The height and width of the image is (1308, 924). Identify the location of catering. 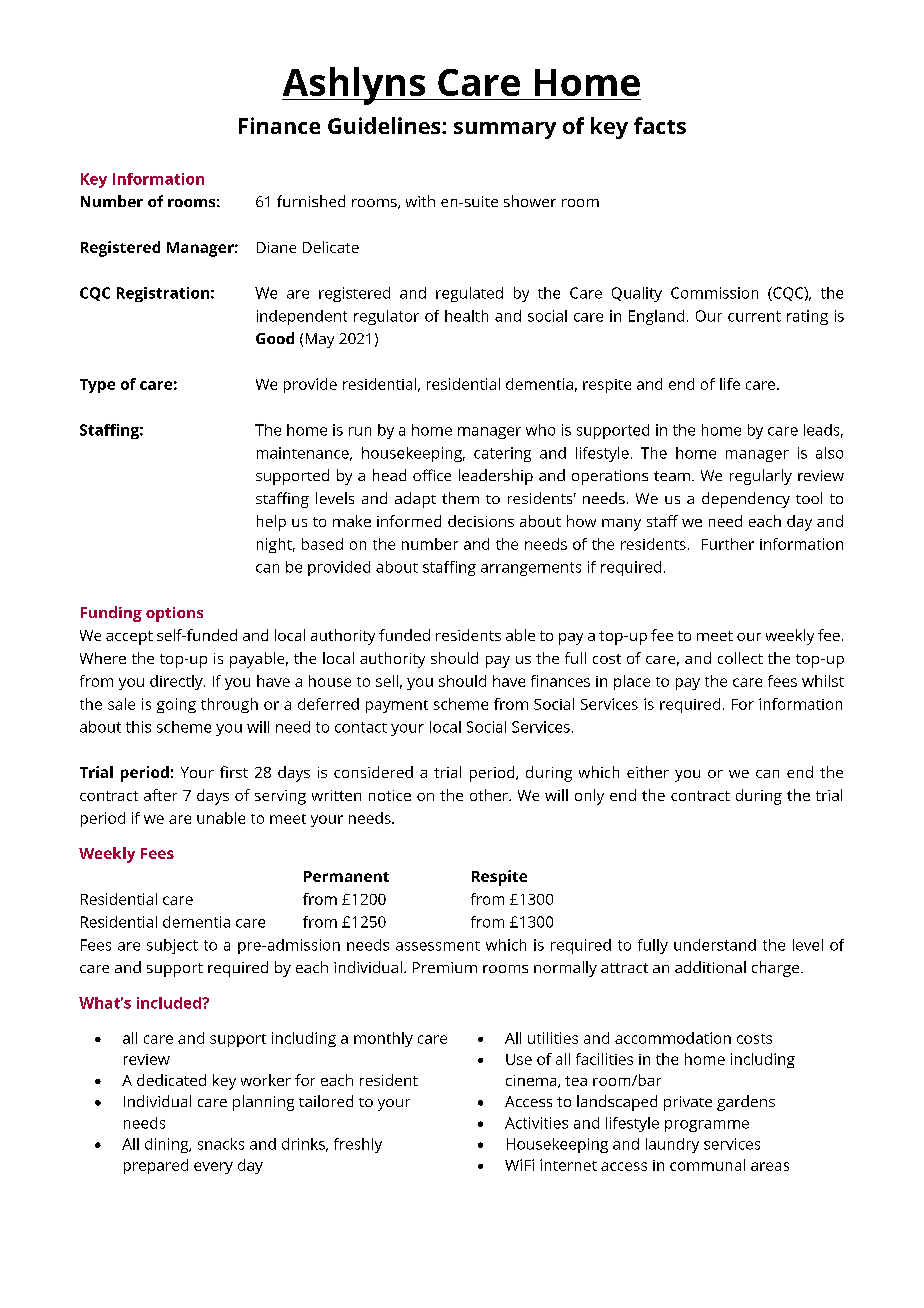
(502, 454).
